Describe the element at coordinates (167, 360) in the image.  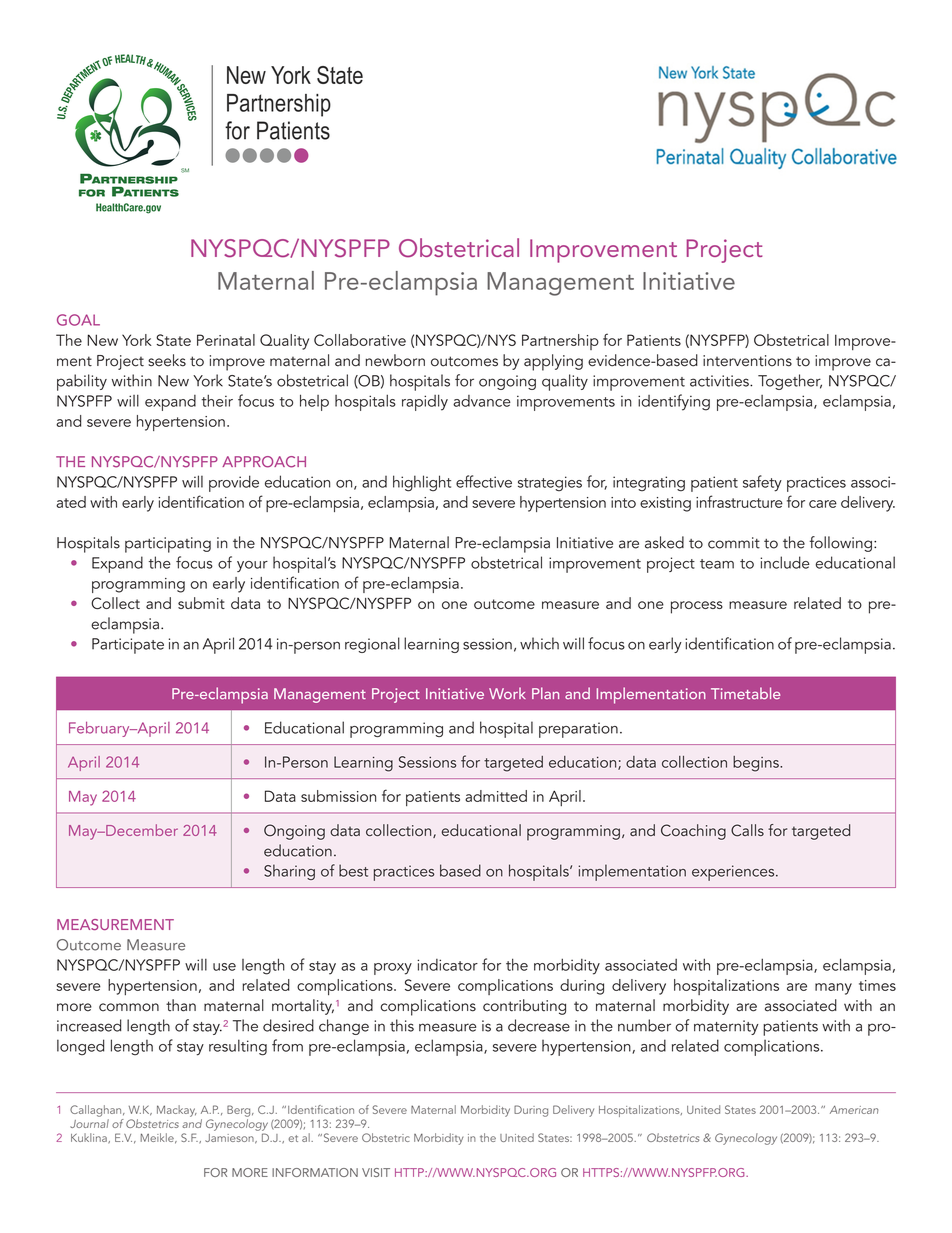
I see `seeks` at that location.
